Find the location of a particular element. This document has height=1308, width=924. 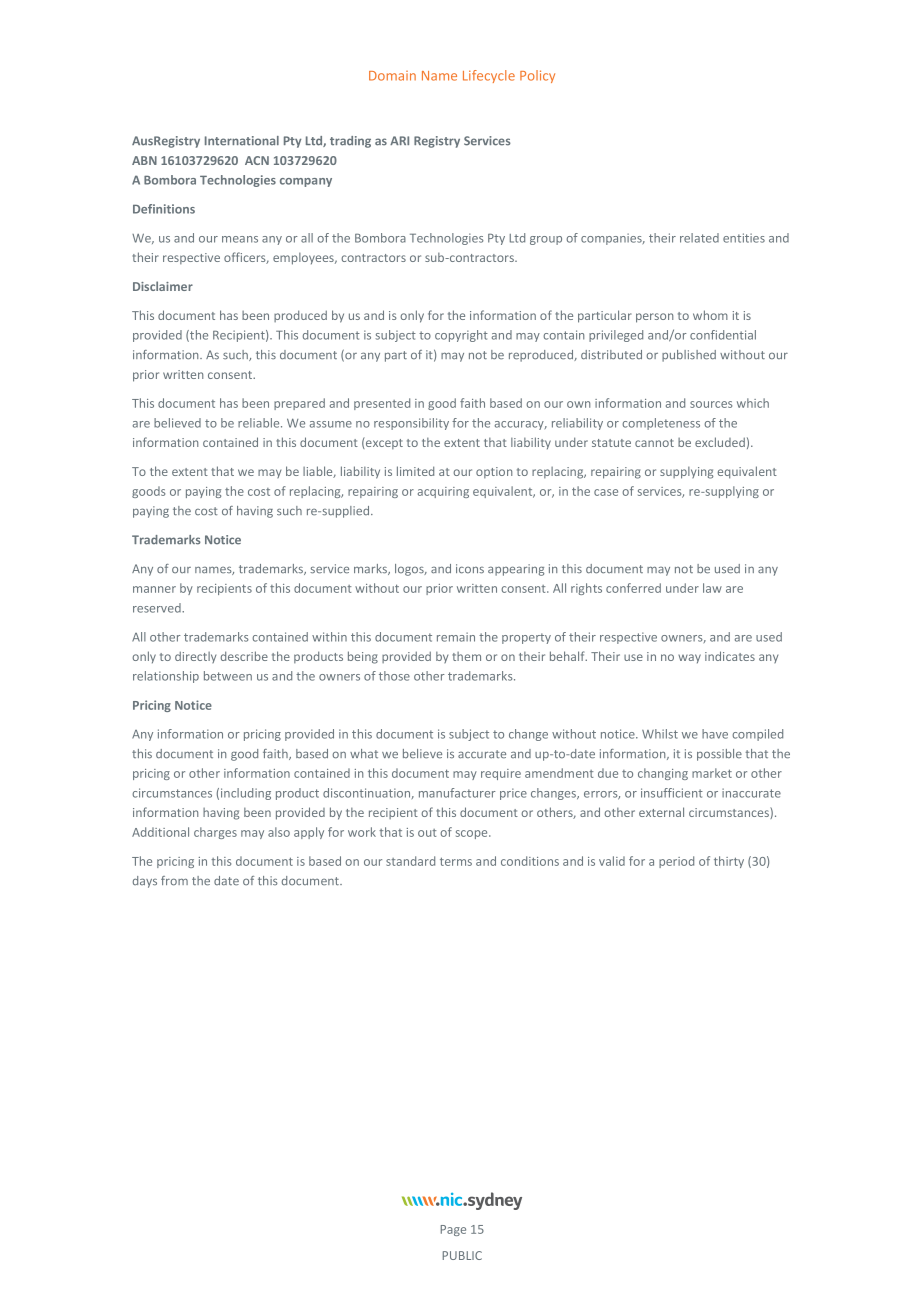

PUBLIC is located at coordinates (462, 1255).
